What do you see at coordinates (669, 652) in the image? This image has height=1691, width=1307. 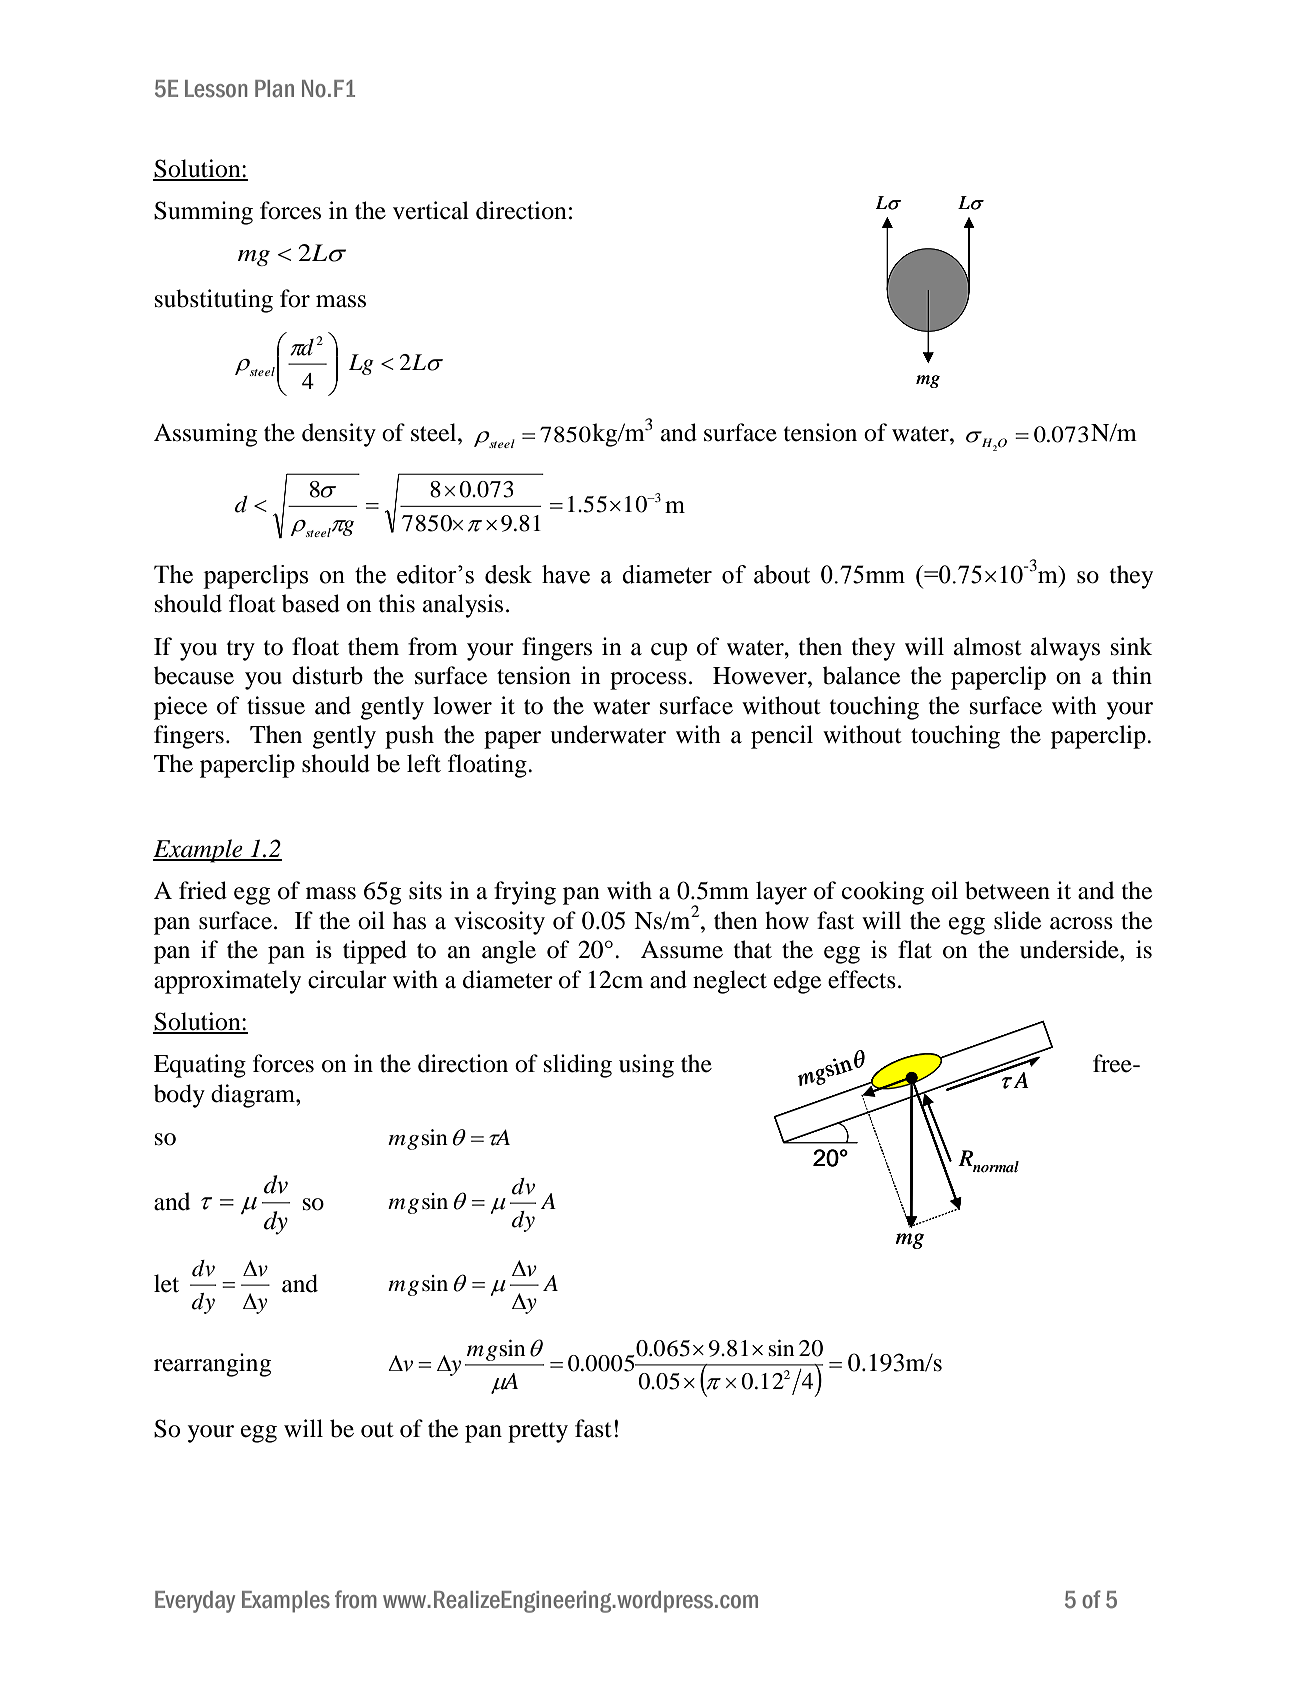 I see `cup` at bounding box center [669, 652].
